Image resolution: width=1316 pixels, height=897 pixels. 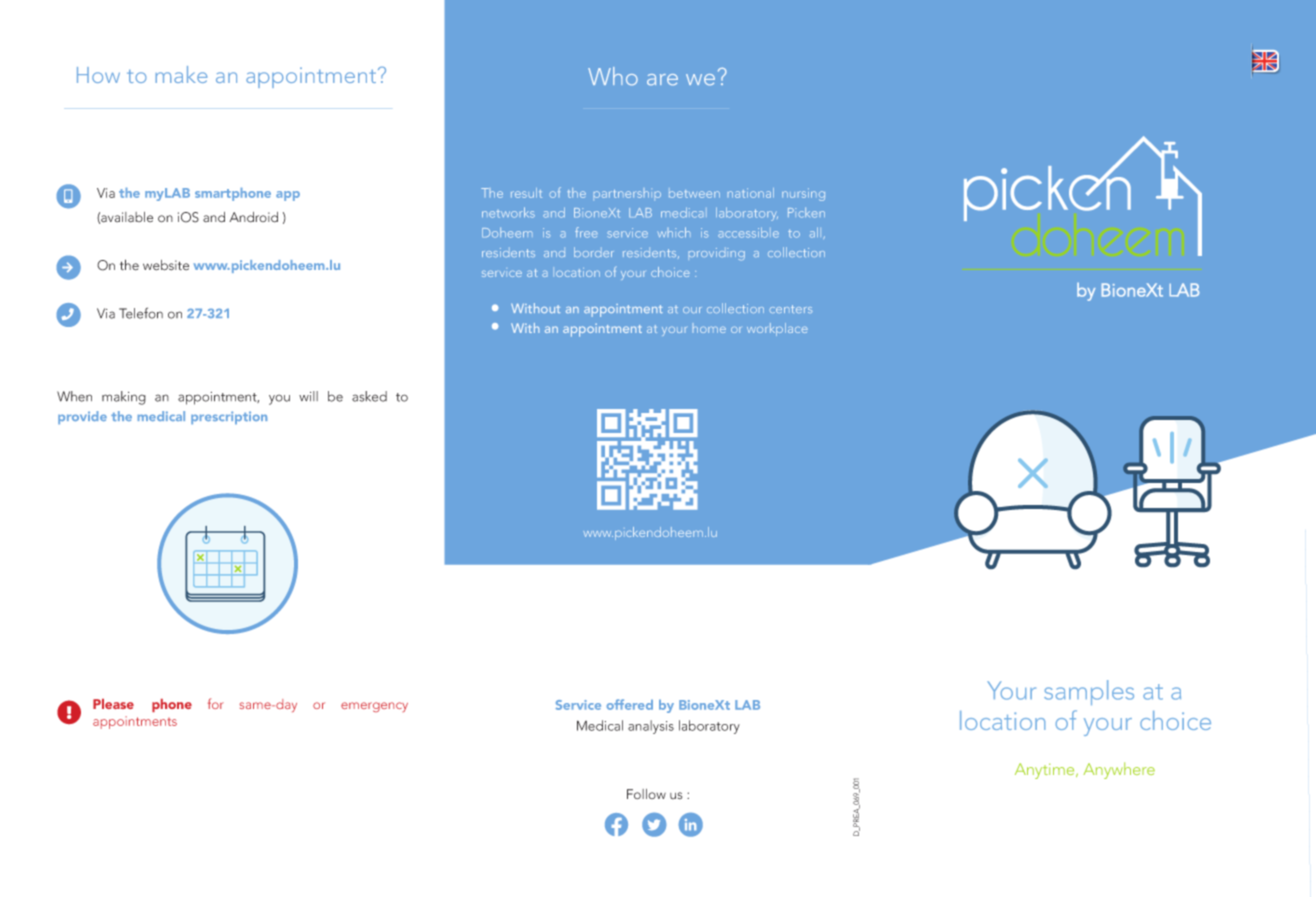 What do you see at coordinates (216, 703) in the page?
I see `for` at bounding box center [216, 703].
